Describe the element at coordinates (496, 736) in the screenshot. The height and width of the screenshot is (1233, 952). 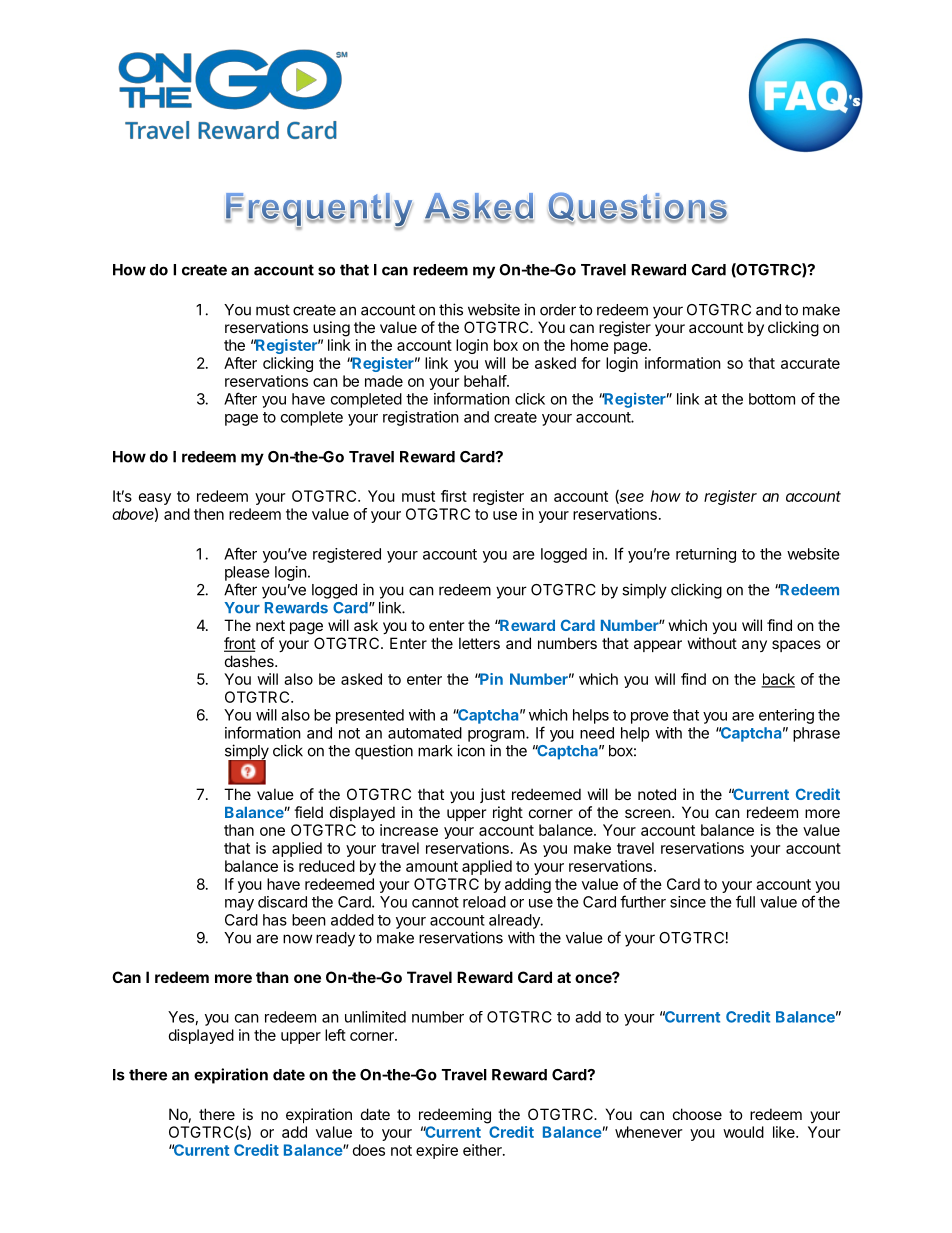
I see `program` at that location.
